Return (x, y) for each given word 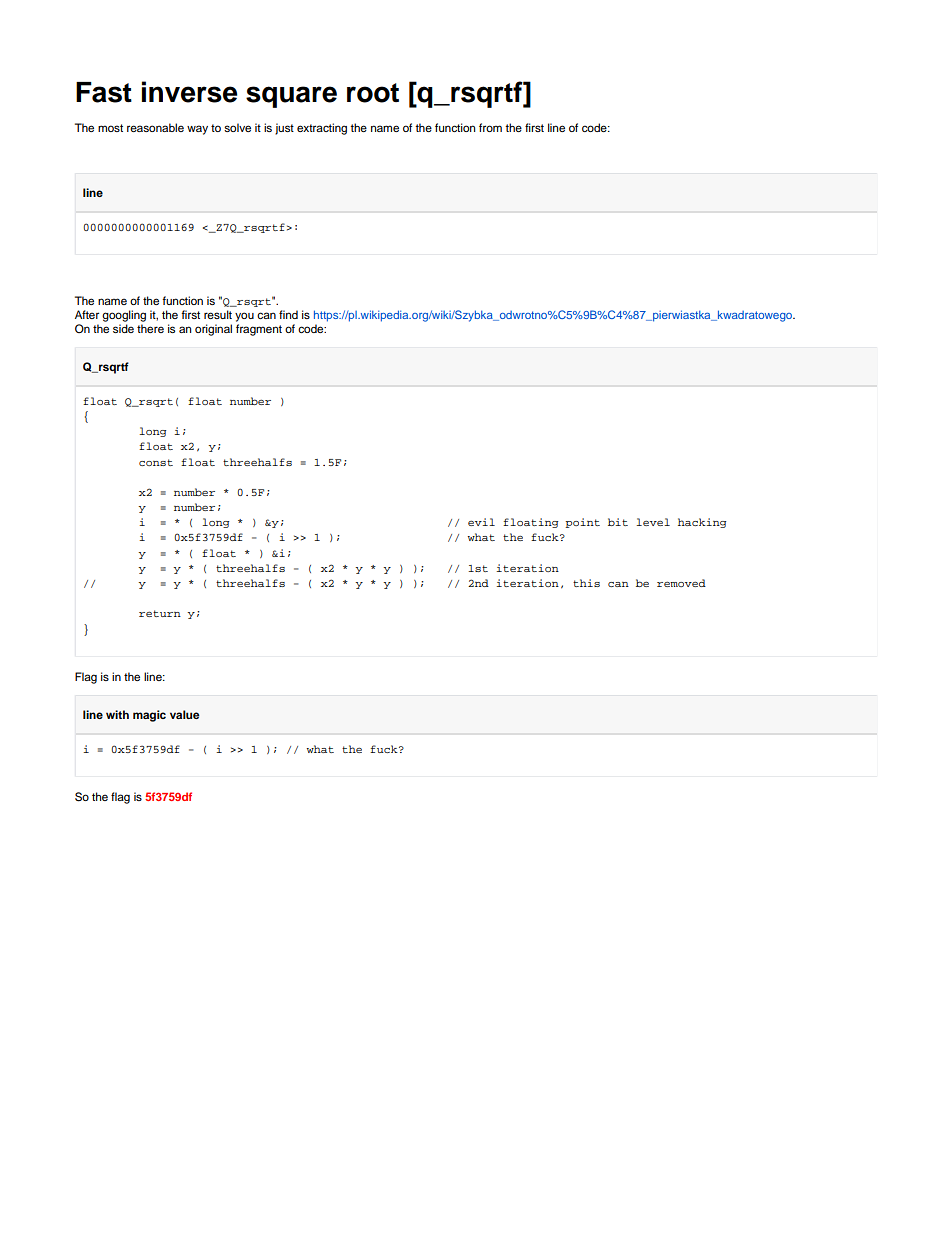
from (490, 127)
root (373, 93)
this (586, 583)
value (184, 714)
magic (149, 716)
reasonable (155, 127)
